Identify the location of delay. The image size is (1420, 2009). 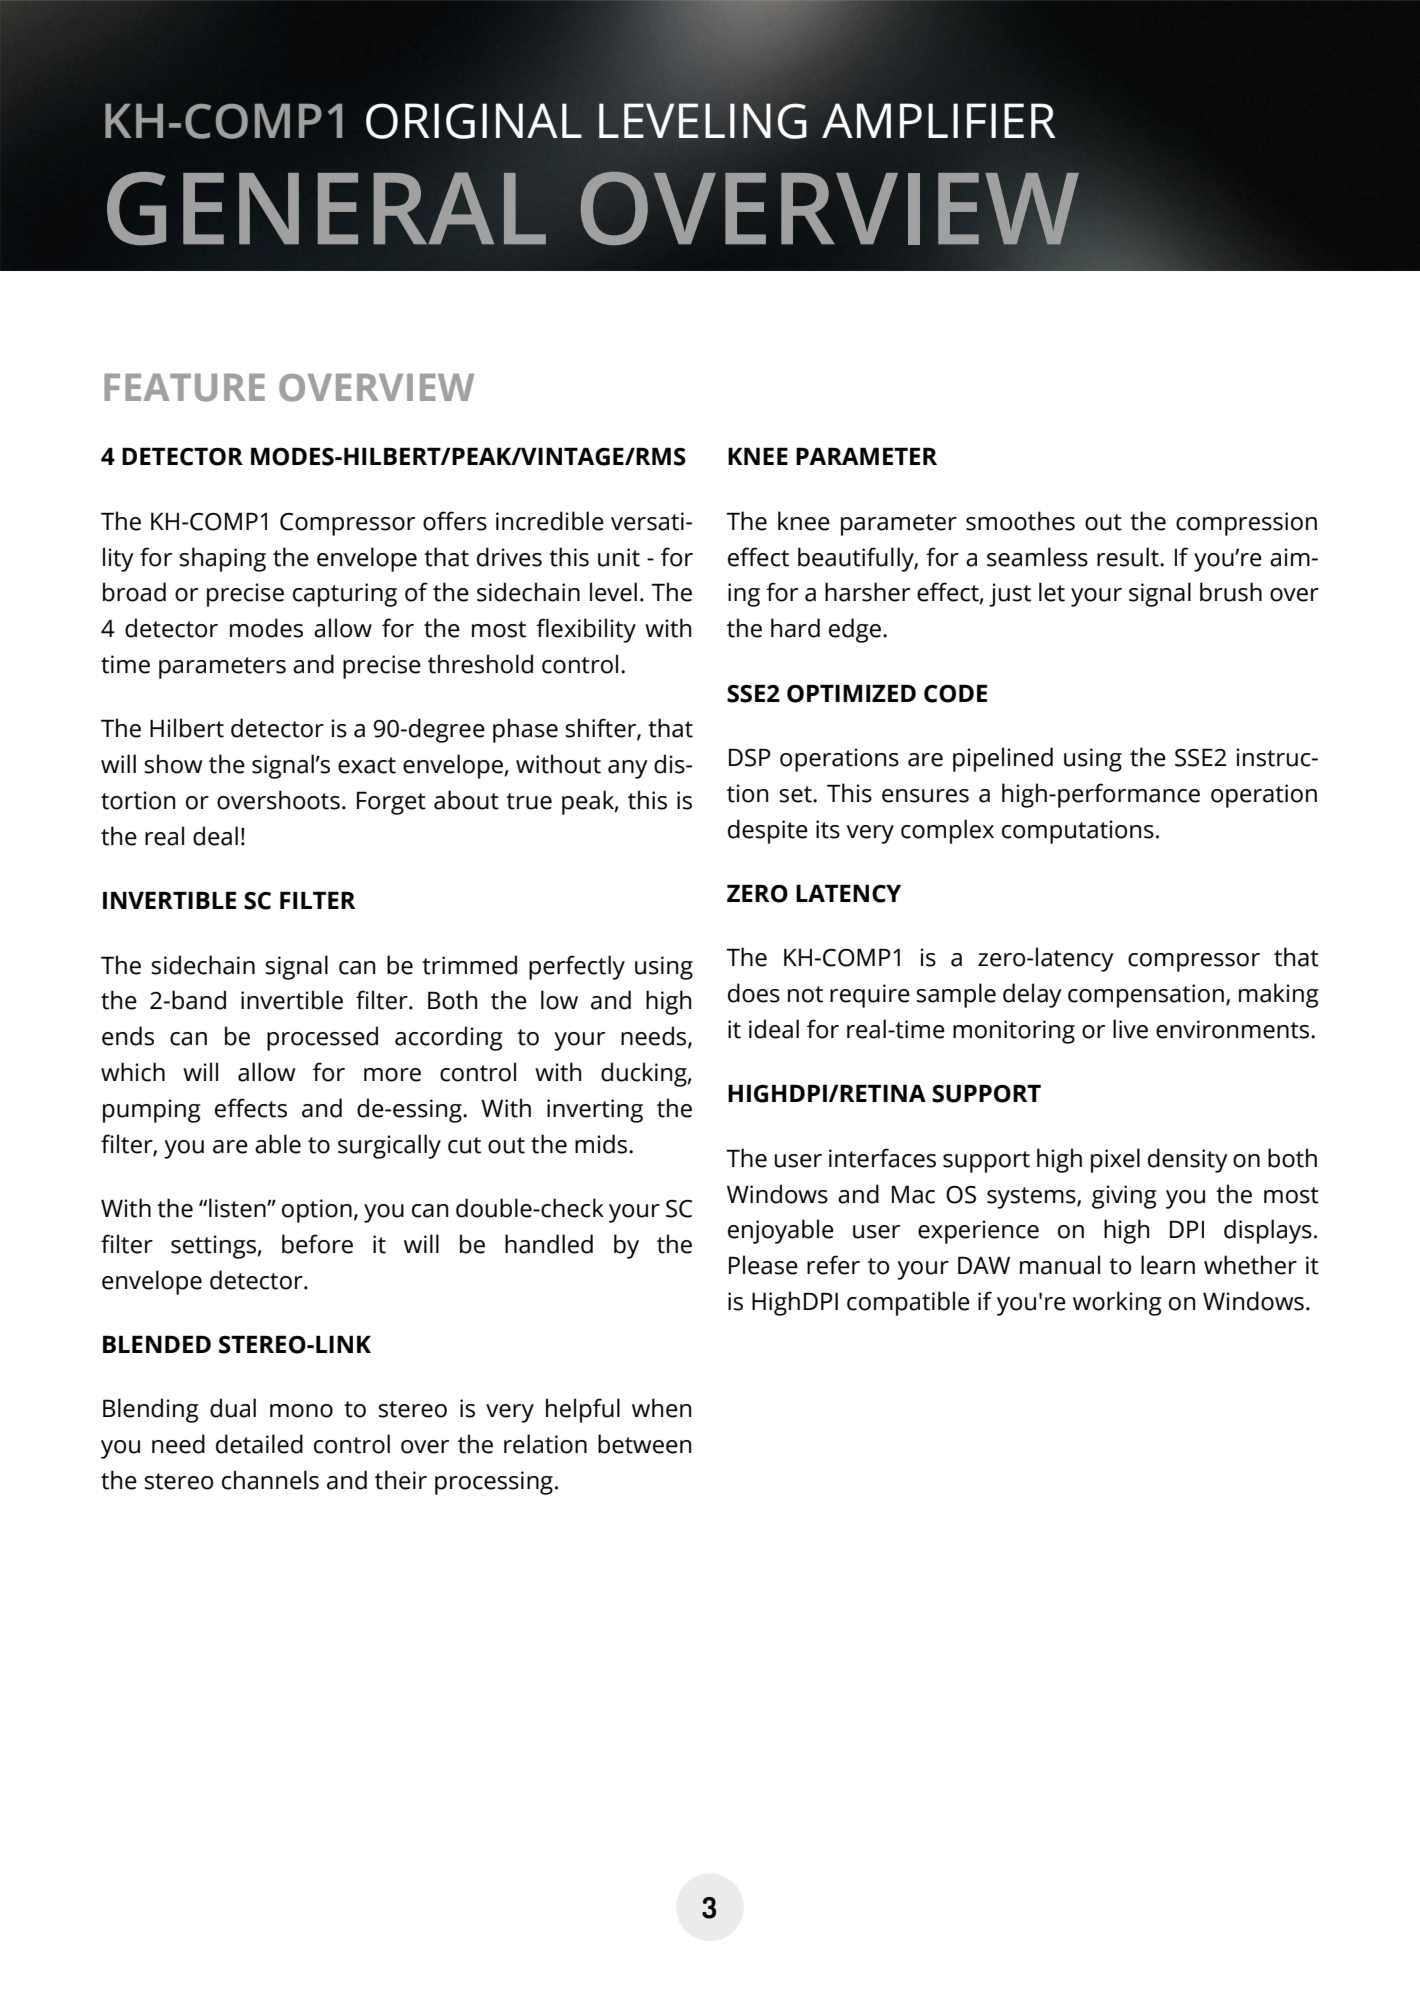
(1032, 995).
